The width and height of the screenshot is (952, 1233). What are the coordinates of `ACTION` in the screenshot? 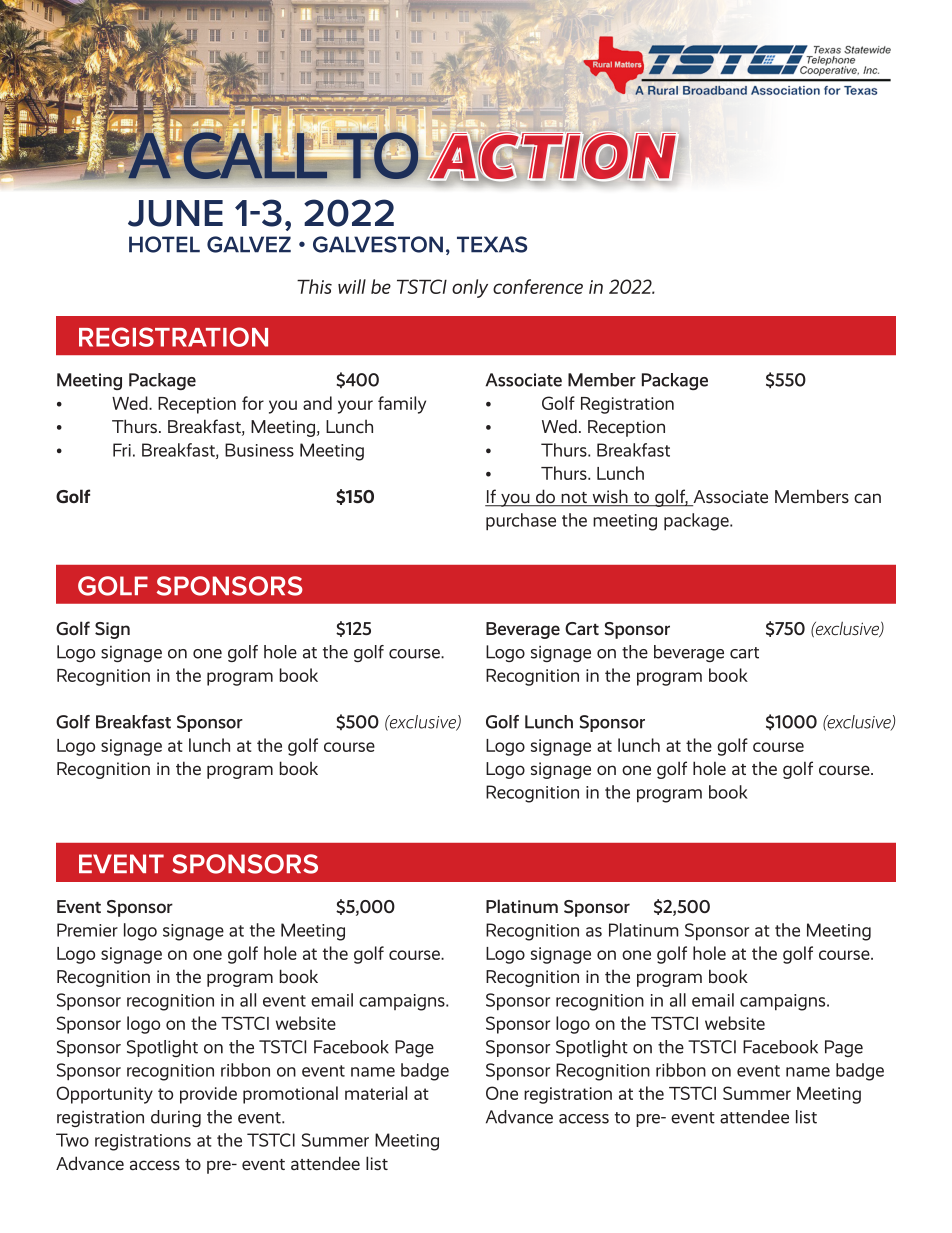 It's located at (553, 155).
